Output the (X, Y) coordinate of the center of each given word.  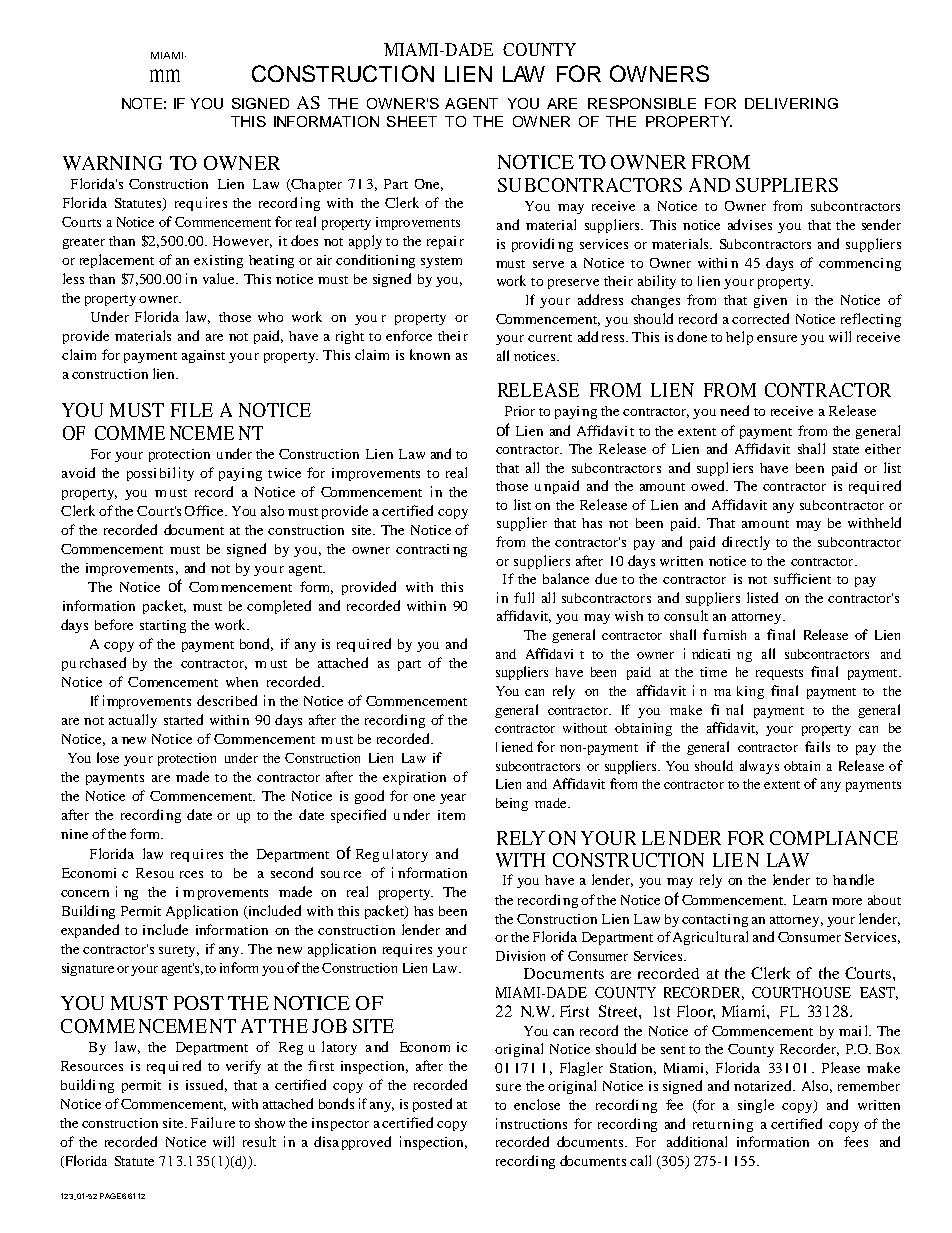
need (734, 410)
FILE (192, 410)
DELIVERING (791, 103)
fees (856, 1141)
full (524, 597)
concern (85, 893)
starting (163, 626)
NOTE (142, 103)
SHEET (412, 121)
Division (520, 956)
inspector (340, 1124)
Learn (810, 900)
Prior (520, 411)
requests (779, 674)
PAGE (110, 1196)
